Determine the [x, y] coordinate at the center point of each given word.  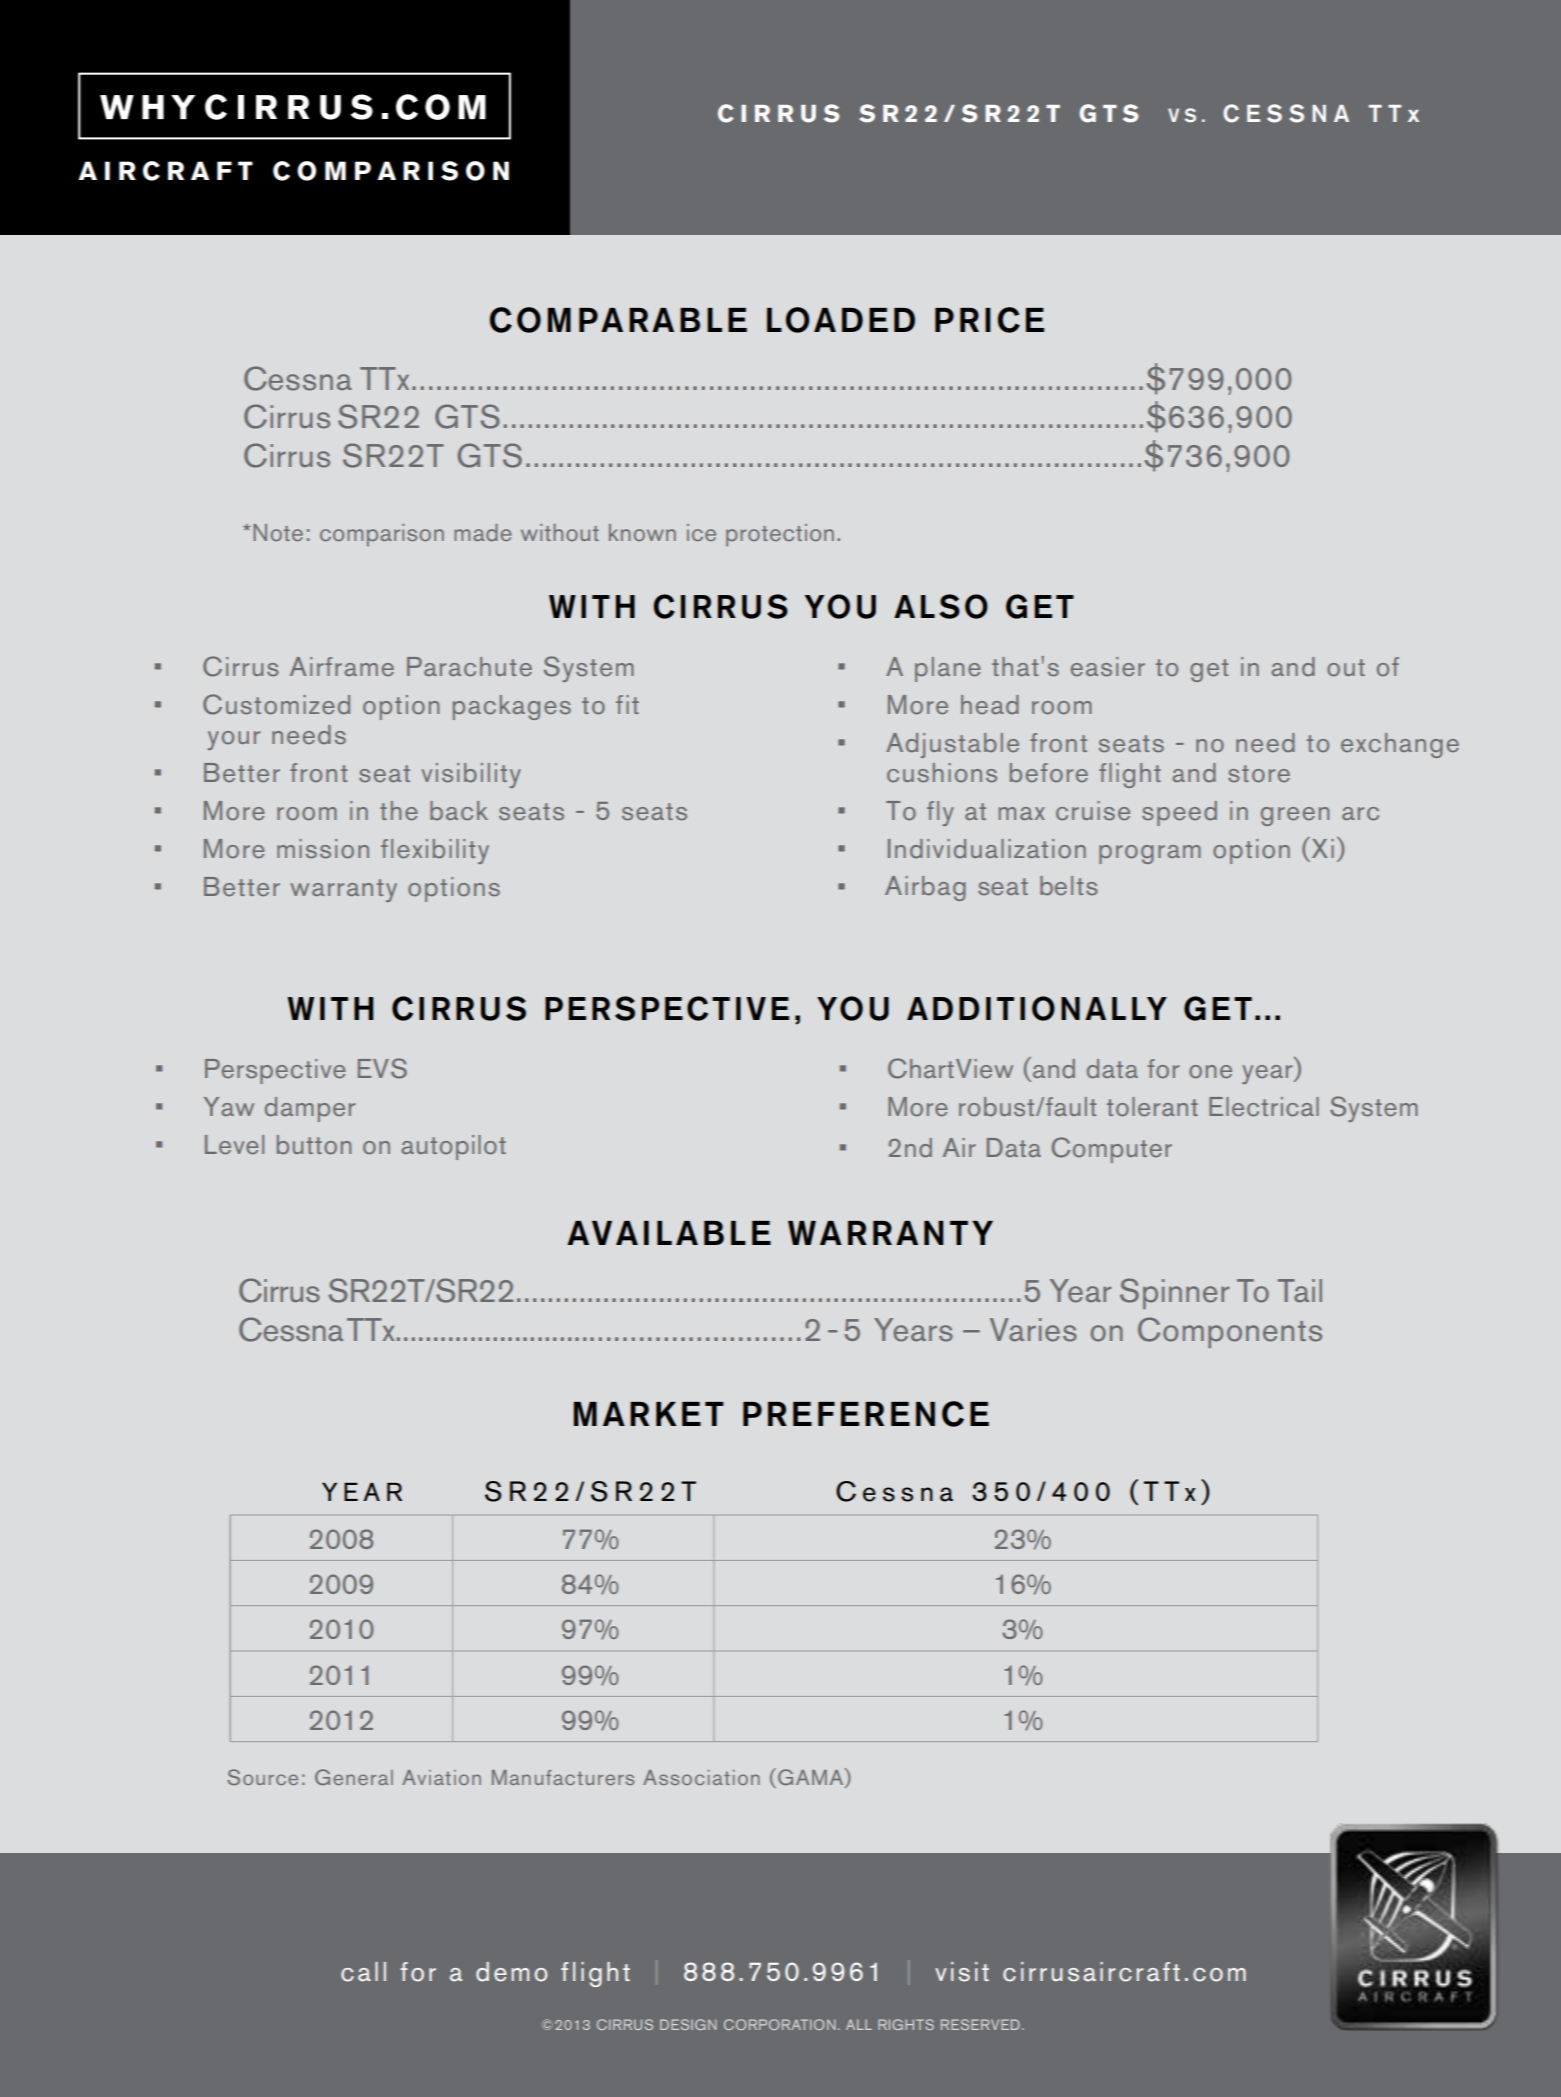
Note [278, 532]
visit [962, 1972]
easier [1108, 667]
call [363, 1972]
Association [701, 1777]
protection [780, 535]
